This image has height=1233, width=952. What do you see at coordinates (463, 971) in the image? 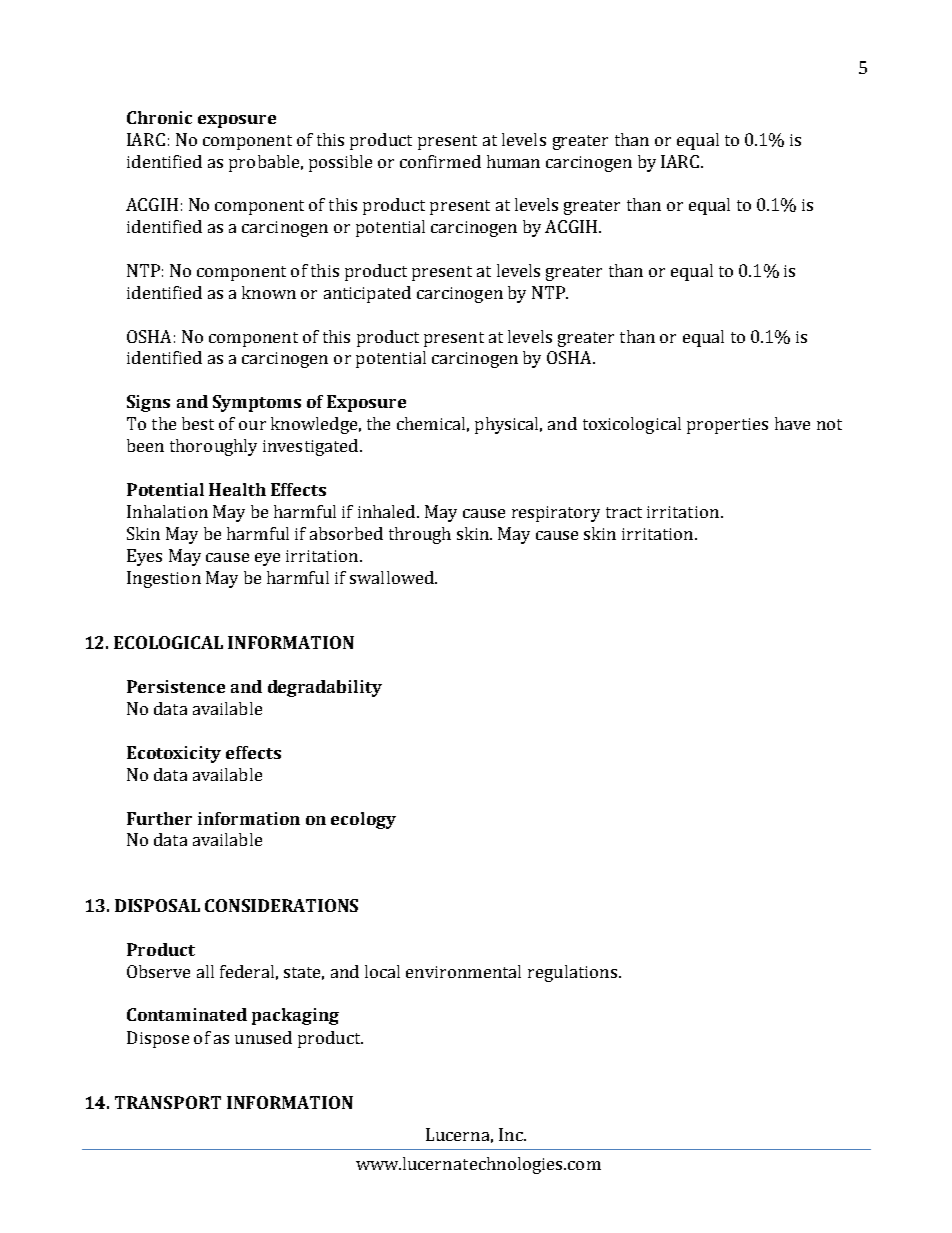
I see `environmental` at bounding box center [463, 971].
